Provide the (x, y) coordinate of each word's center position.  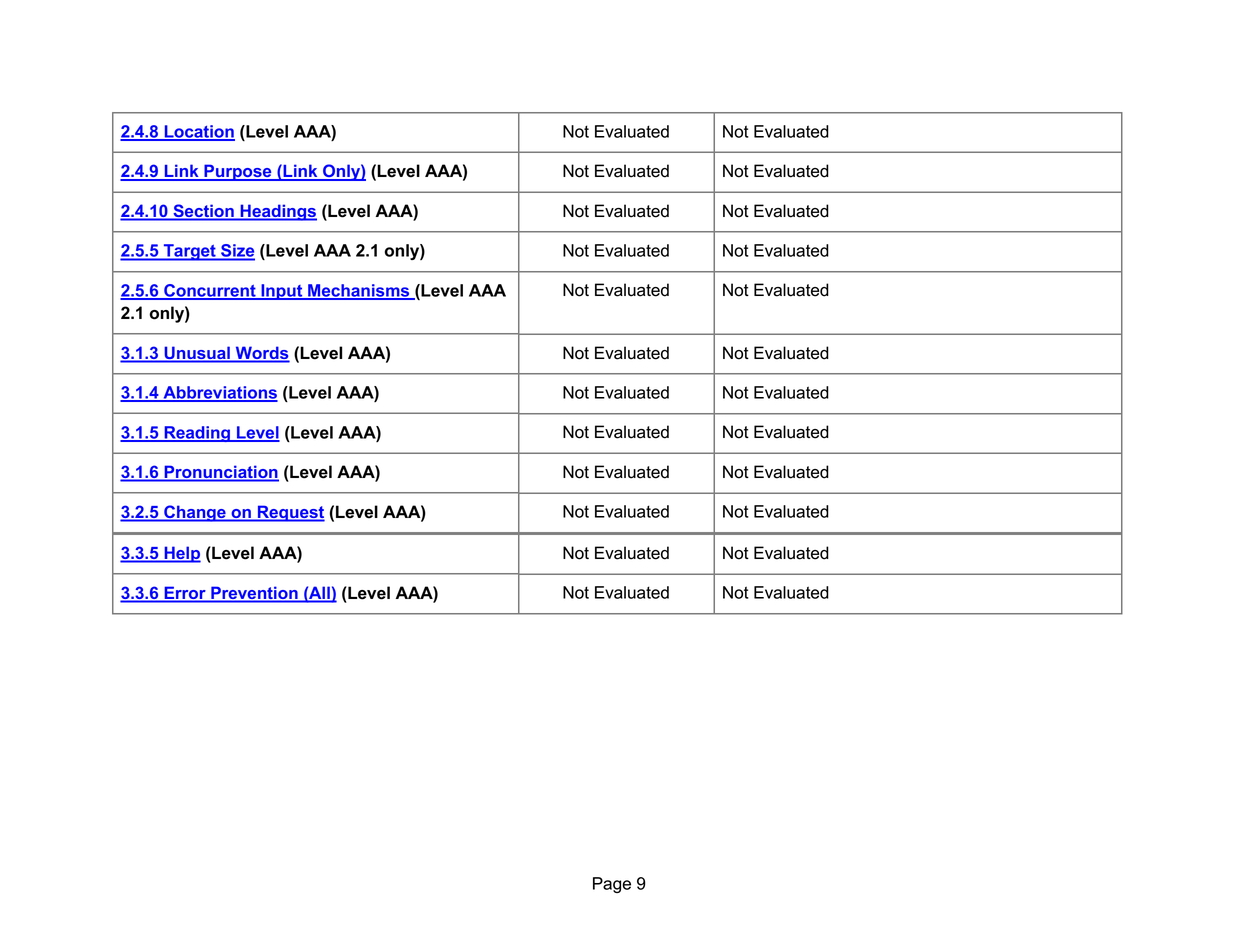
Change (195, 513)
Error (185, 593)
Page (612, 885)
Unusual (197, 353)
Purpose (238, 172)
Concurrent (210, 291)
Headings (277, 212)
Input (282, 292)
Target (189, 252)
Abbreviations (219, 393)
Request (290, 513)
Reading (197, 434)
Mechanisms (359, 291)
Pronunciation (220, 473)
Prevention (254, 593)
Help (181, 554)
